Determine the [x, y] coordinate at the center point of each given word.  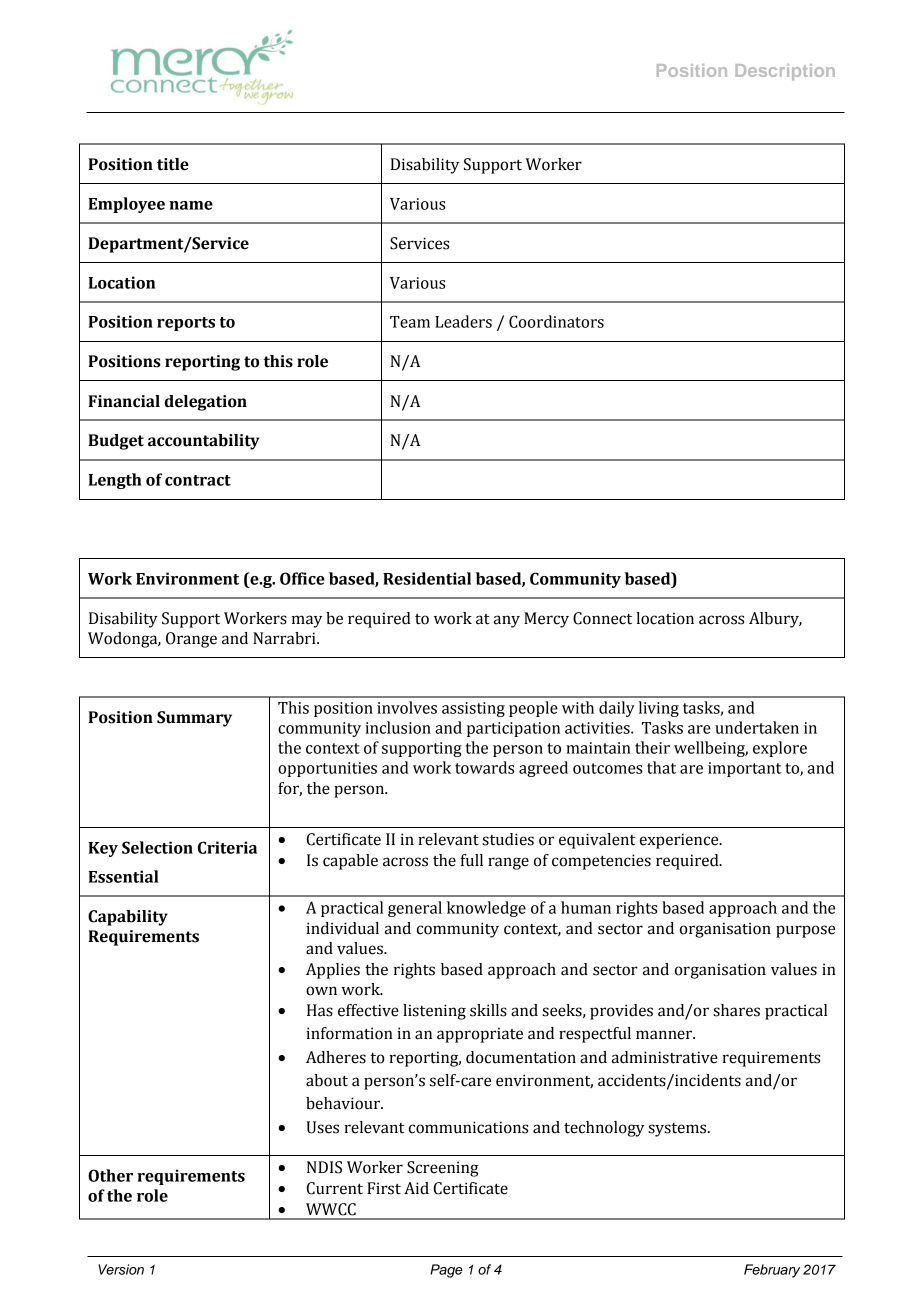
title [173, 164]
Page [446, 1271]
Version [121, 1269]
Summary [194, 719]
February [772, 1271]
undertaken [757, 727]
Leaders [463, 321]
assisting [473, 709]
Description [785, 72]
